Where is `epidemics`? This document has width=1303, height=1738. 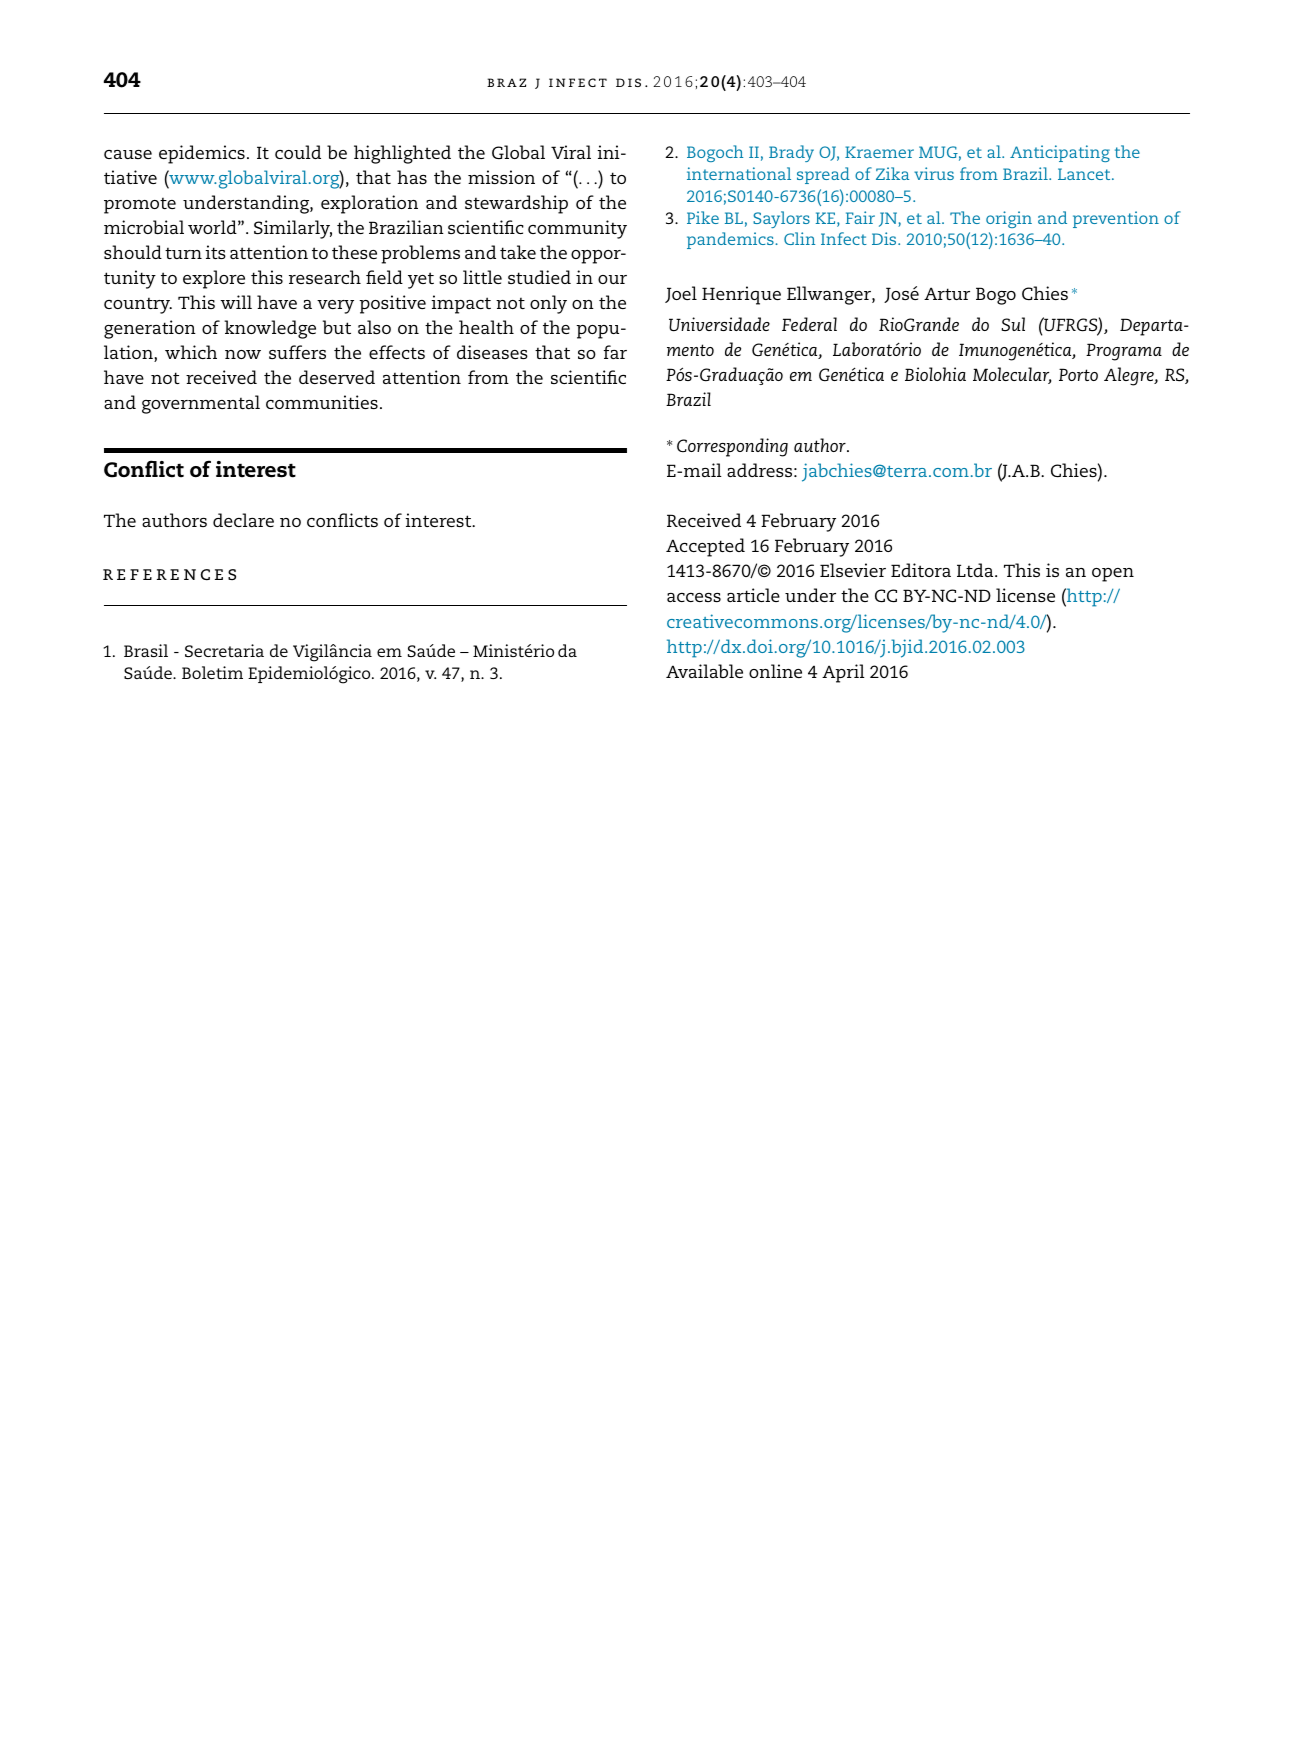
epidemics is located at coordinates (202, 154).
